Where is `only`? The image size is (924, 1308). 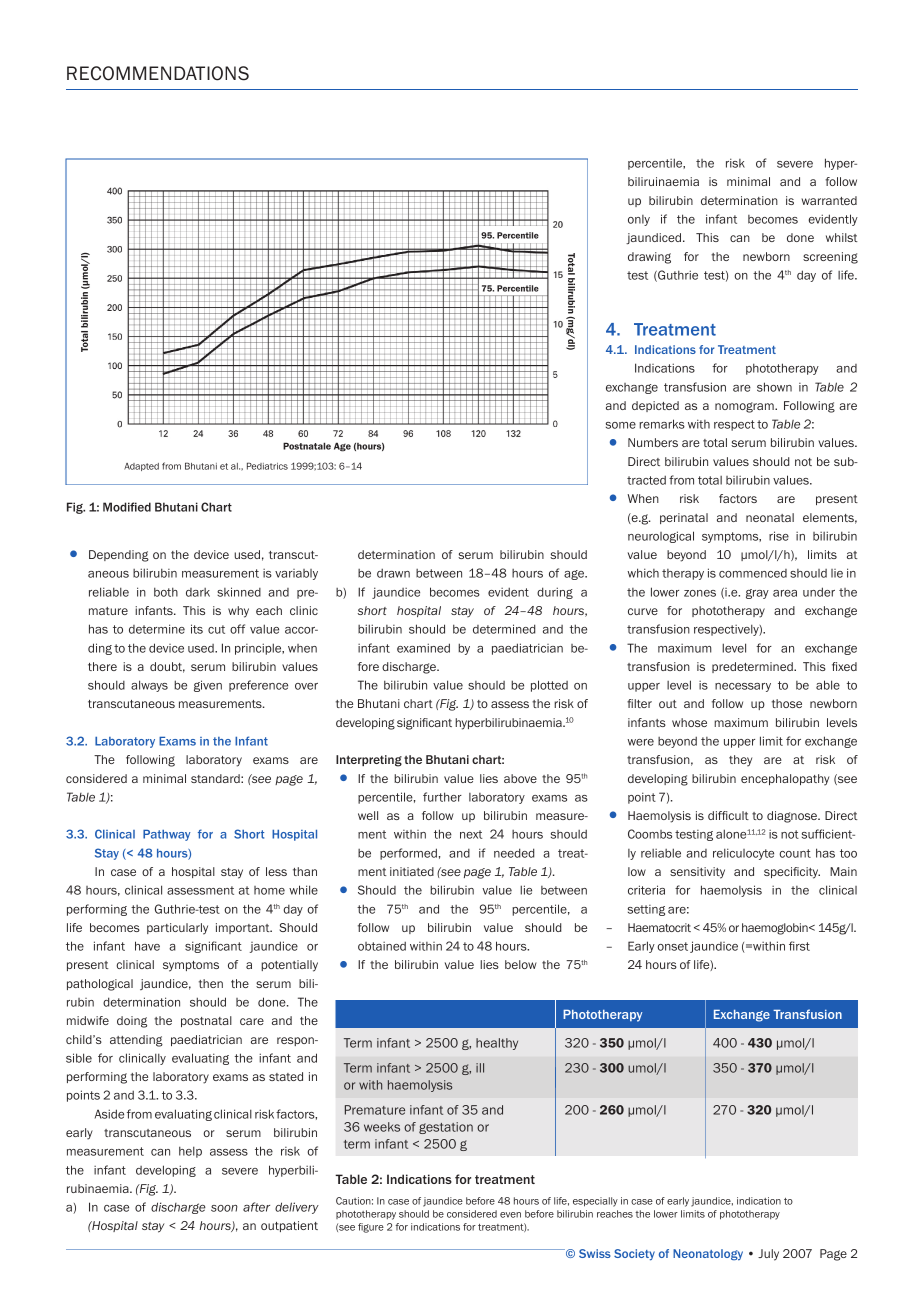
only is located at coordinates (639, 220).
